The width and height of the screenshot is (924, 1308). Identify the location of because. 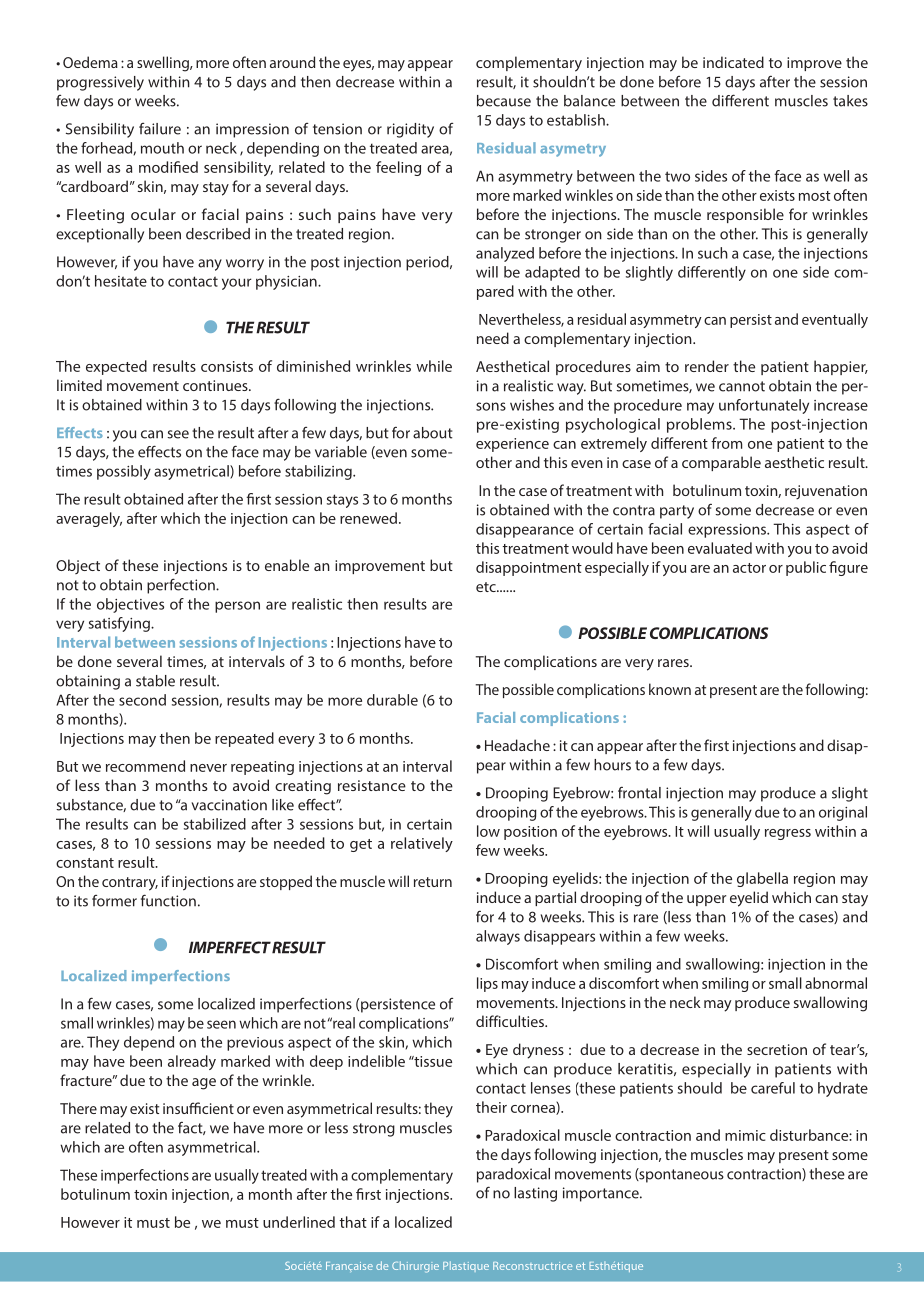
(504, 101).
